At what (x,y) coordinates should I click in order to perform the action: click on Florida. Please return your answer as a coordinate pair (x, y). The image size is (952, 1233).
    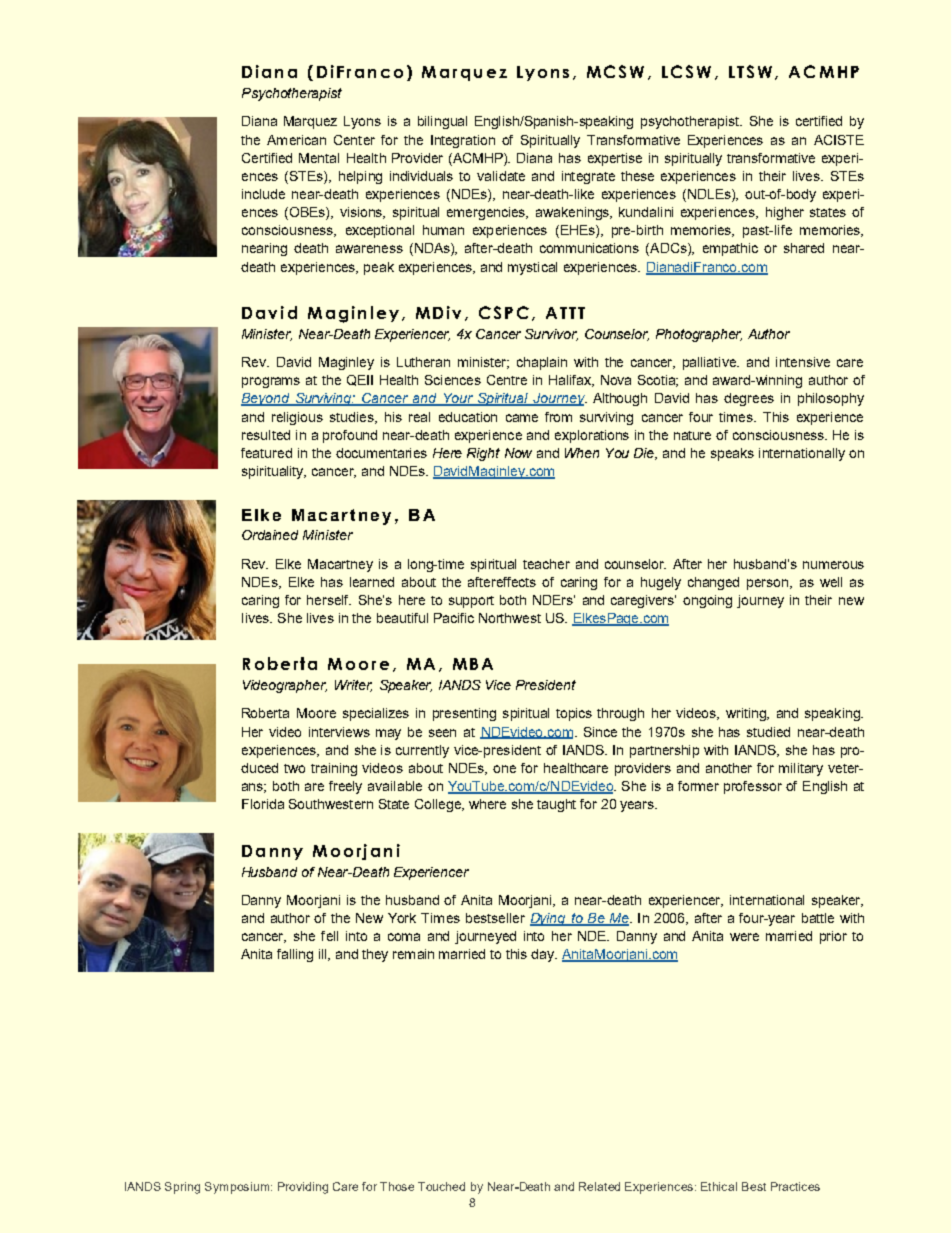
    Looking at the image, I should click on (263, 804).
